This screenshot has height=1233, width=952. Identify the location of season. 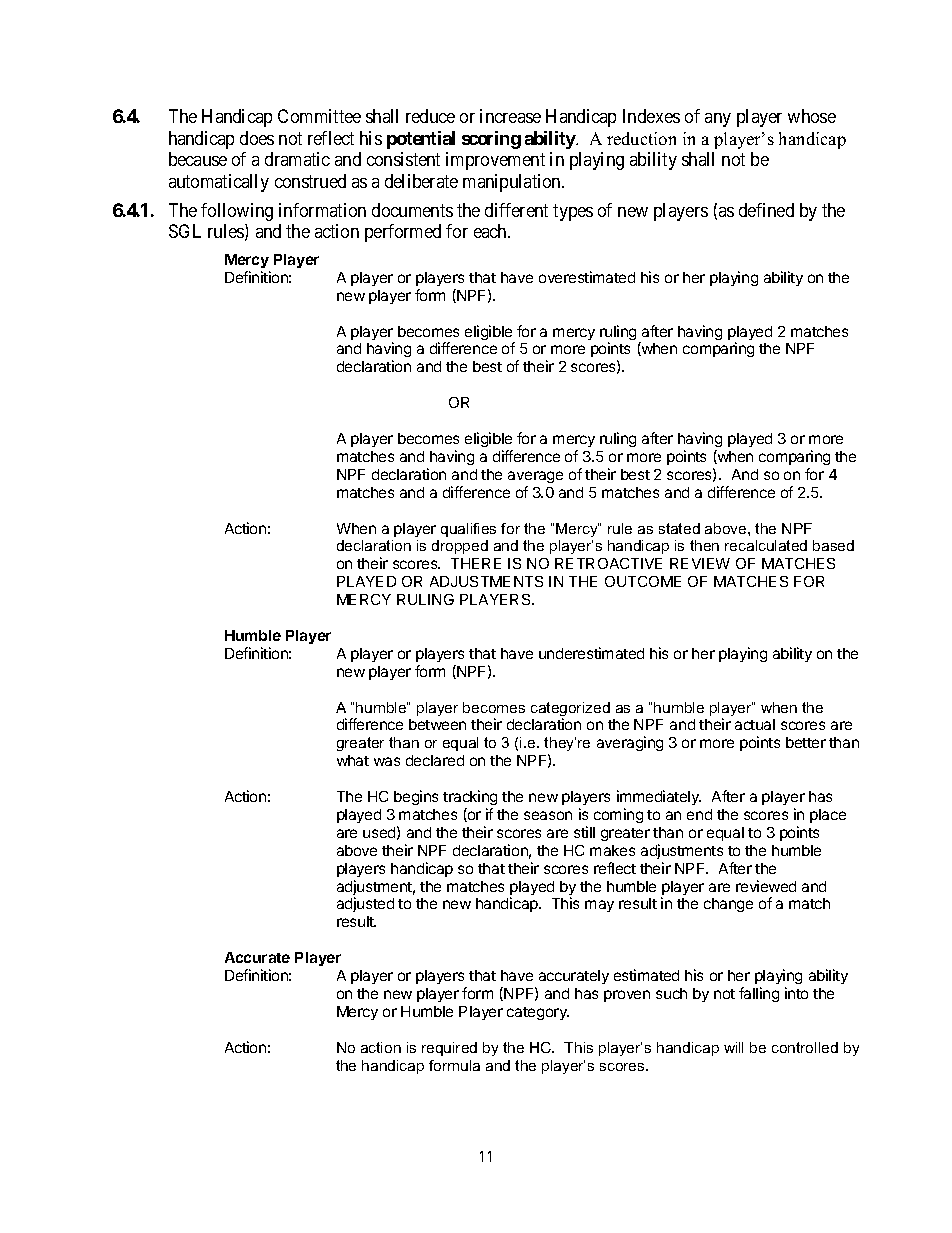
(548, 815).
